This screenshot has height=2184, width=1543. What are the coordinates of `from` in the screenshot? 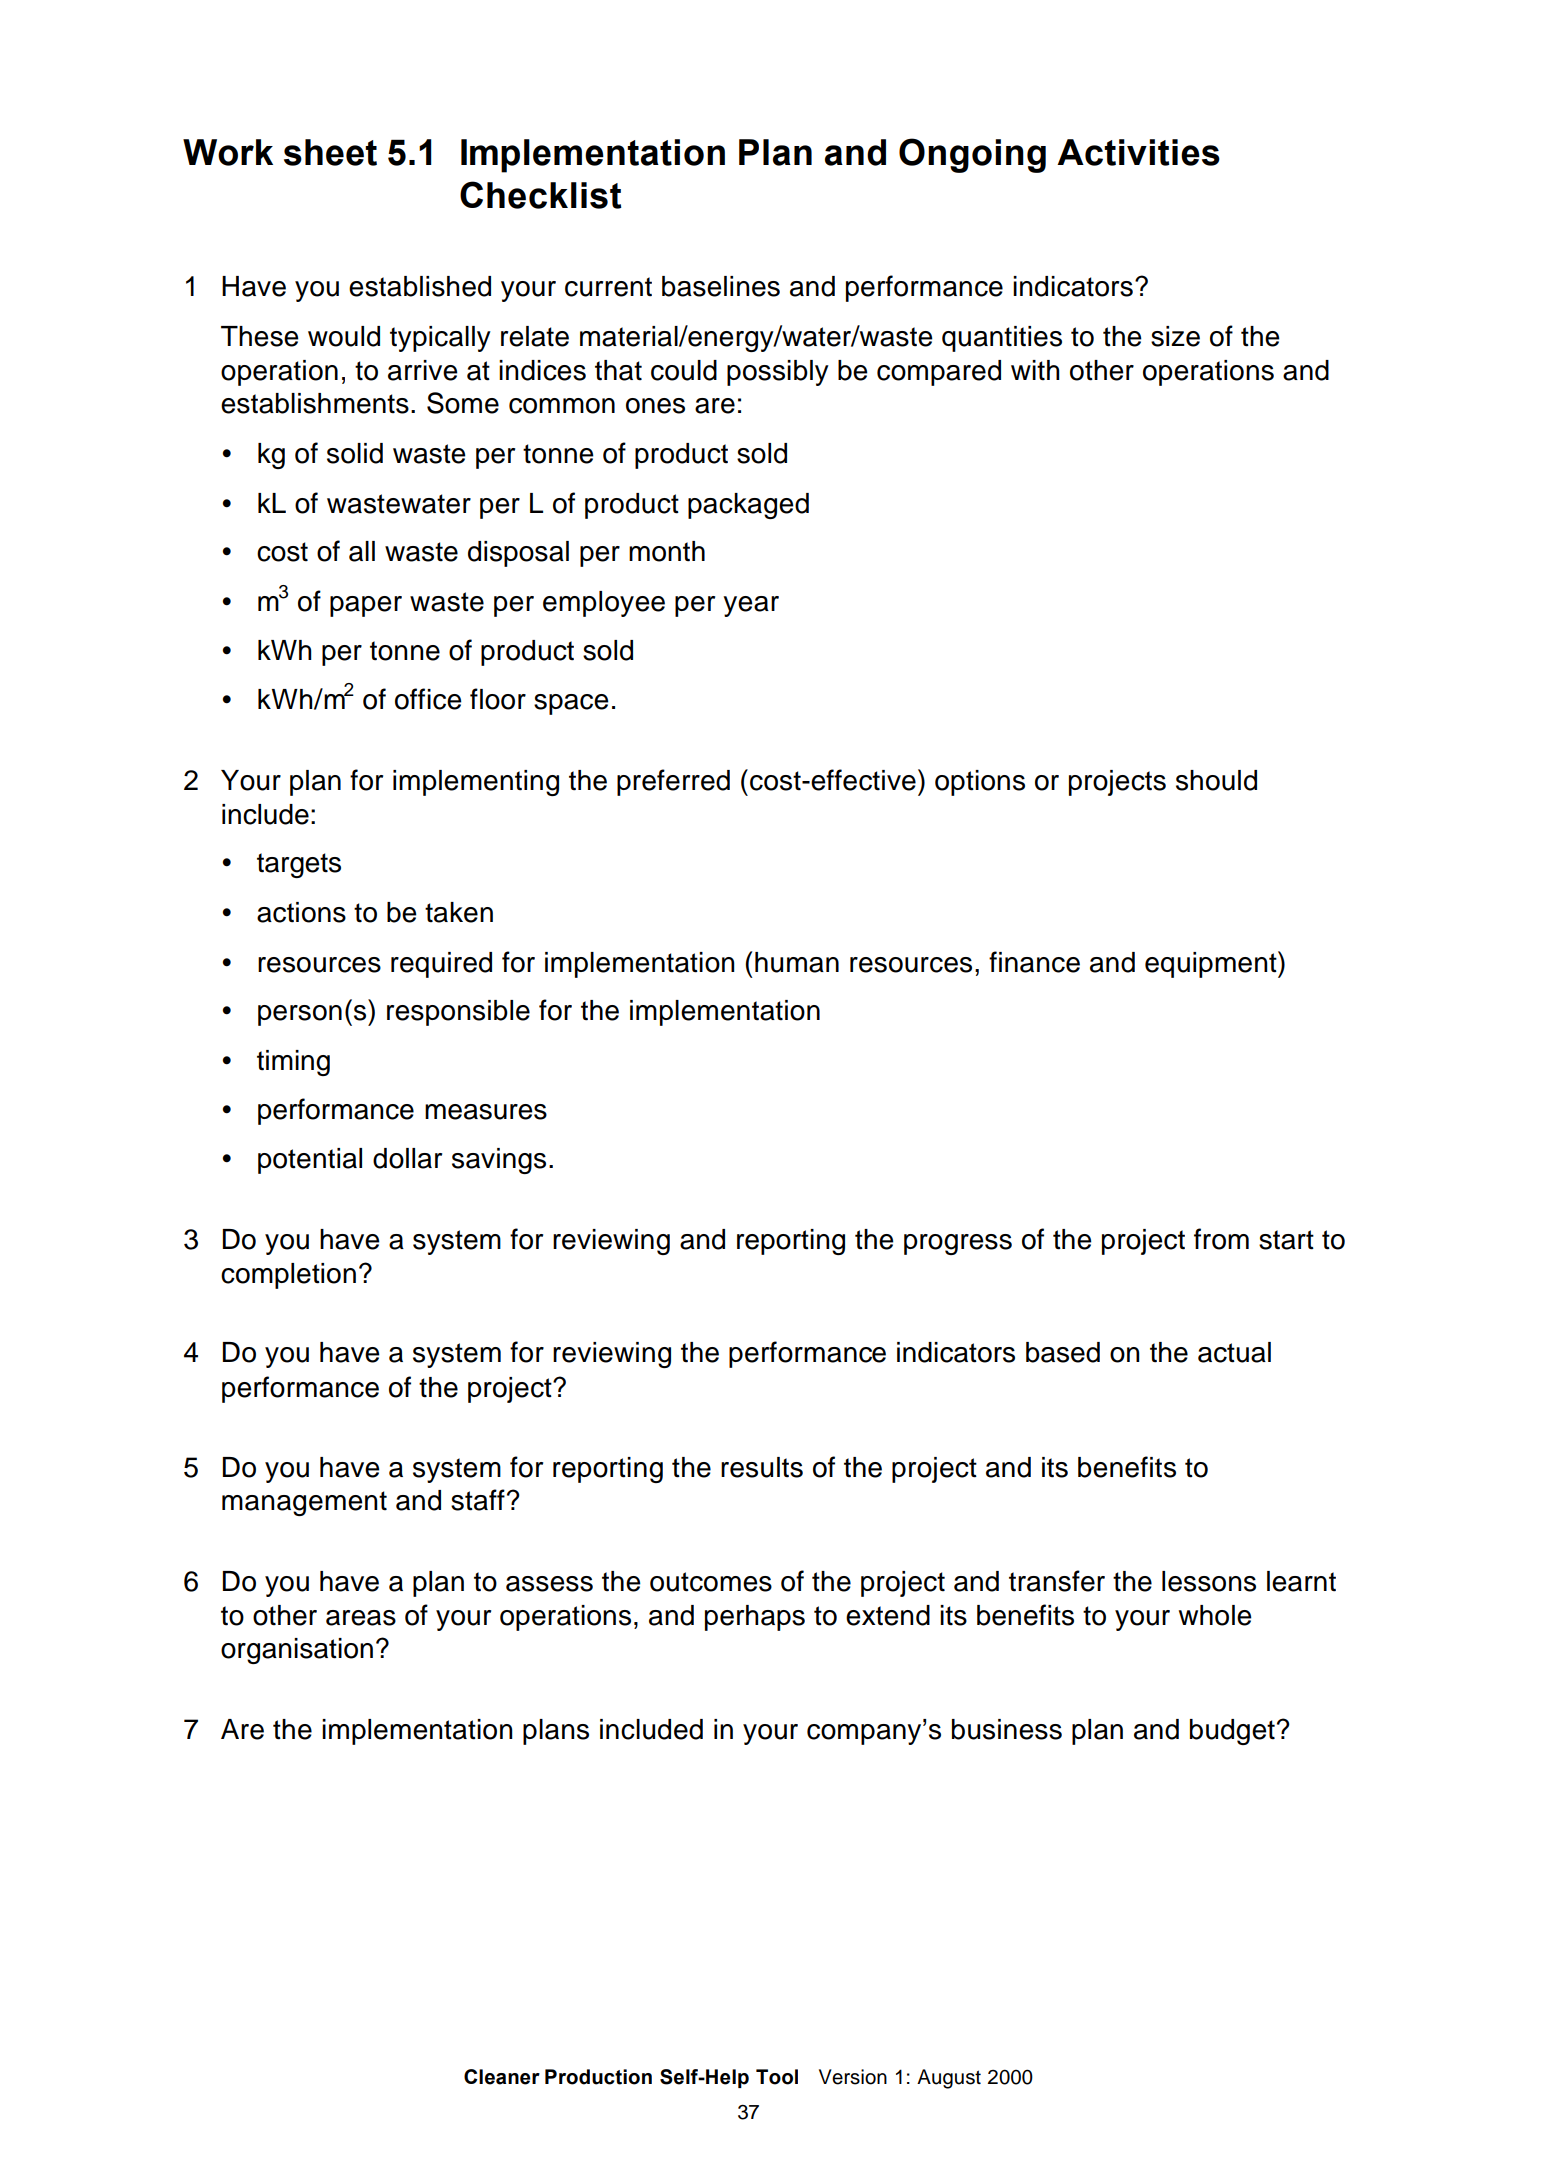 It's located at (1221, 1239).
